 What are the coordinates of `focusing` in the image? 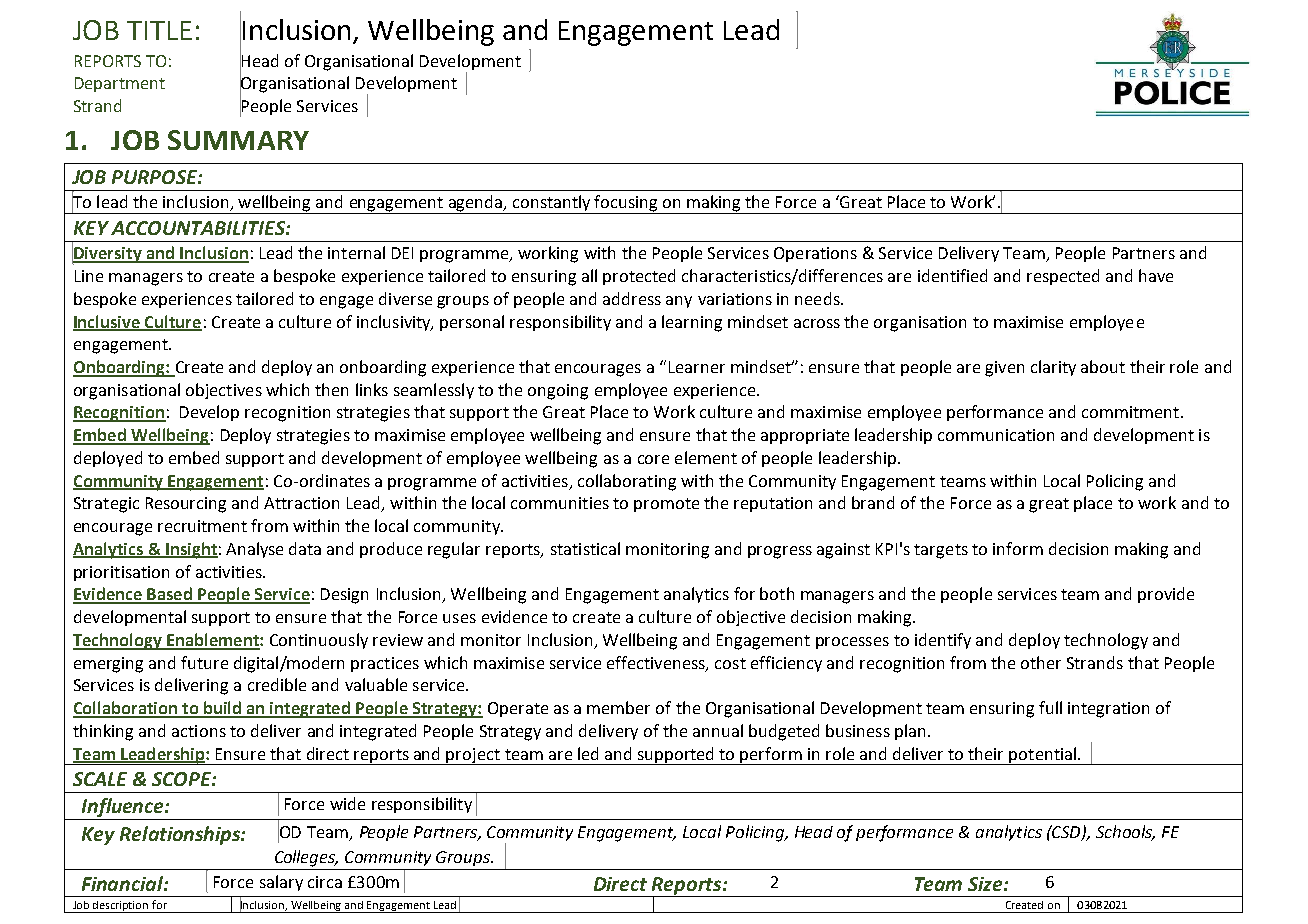 It's located at (626, 204).
